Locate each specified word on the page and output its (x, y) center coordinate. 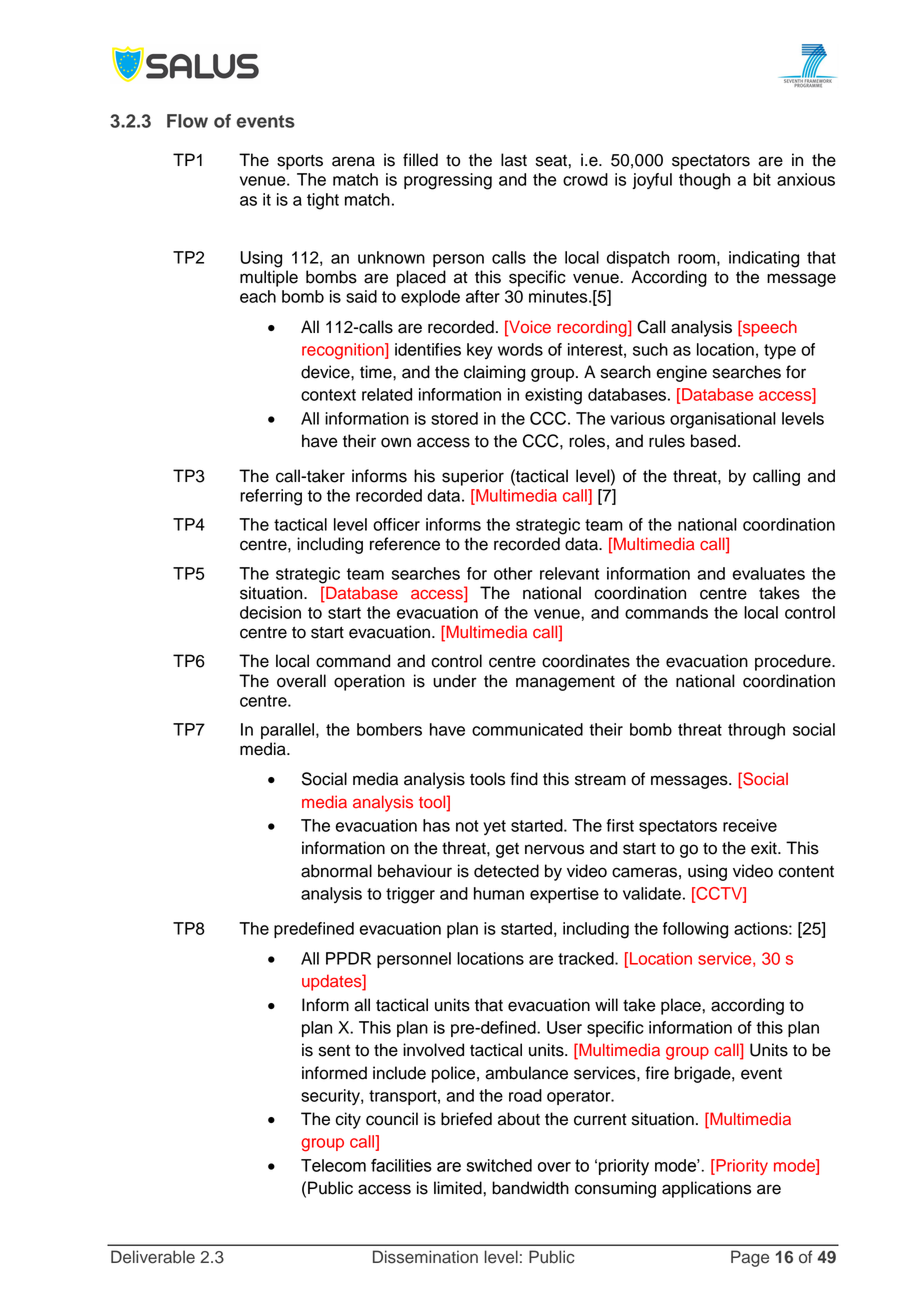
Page (750, 1258)
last (514, 160)
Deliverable (153, 1257)
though (704, 181)
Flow (187, 121)
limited (459, 1188)
